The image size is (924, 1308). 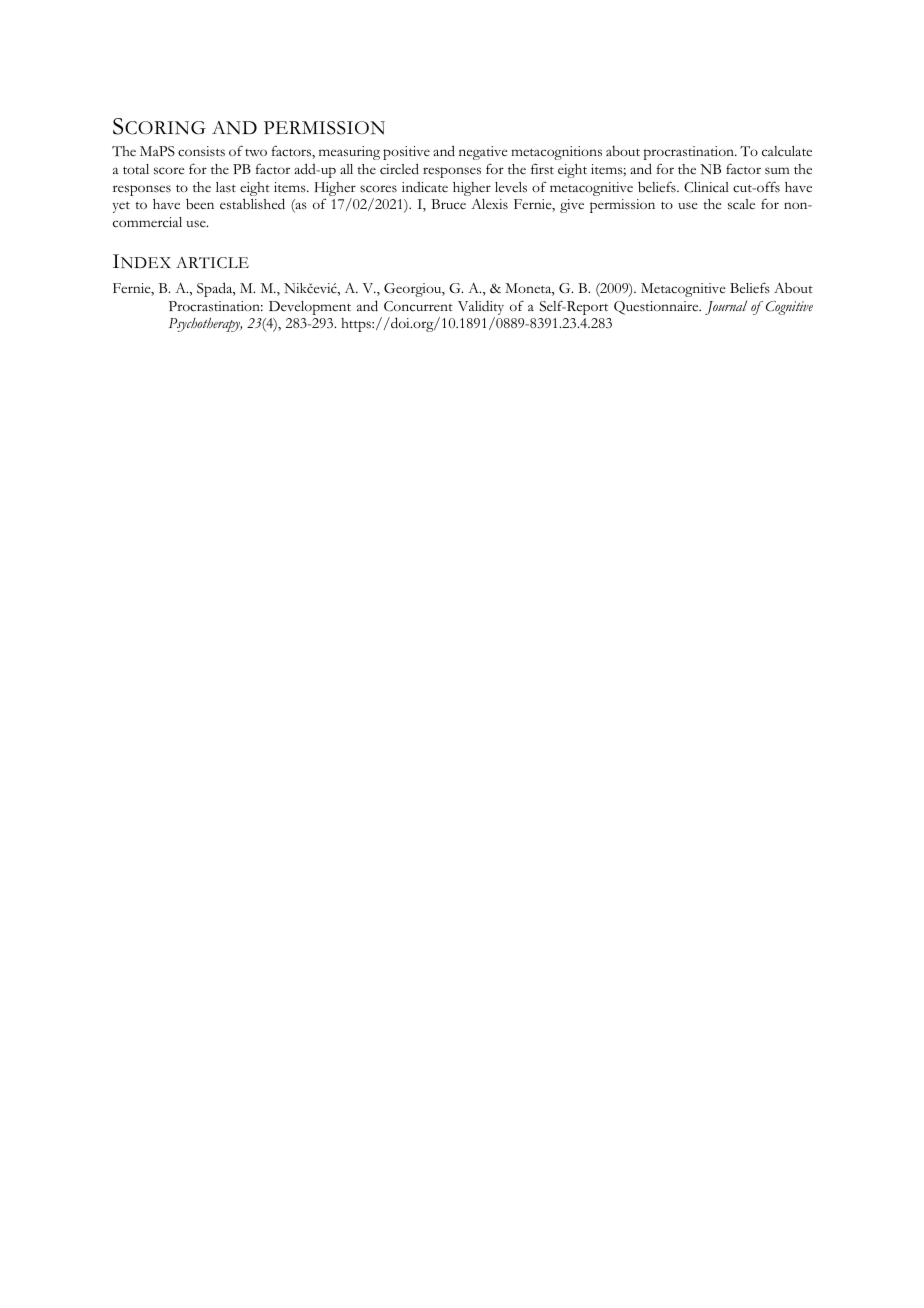 I want to click on Validity, so click(x=481, y=309).
